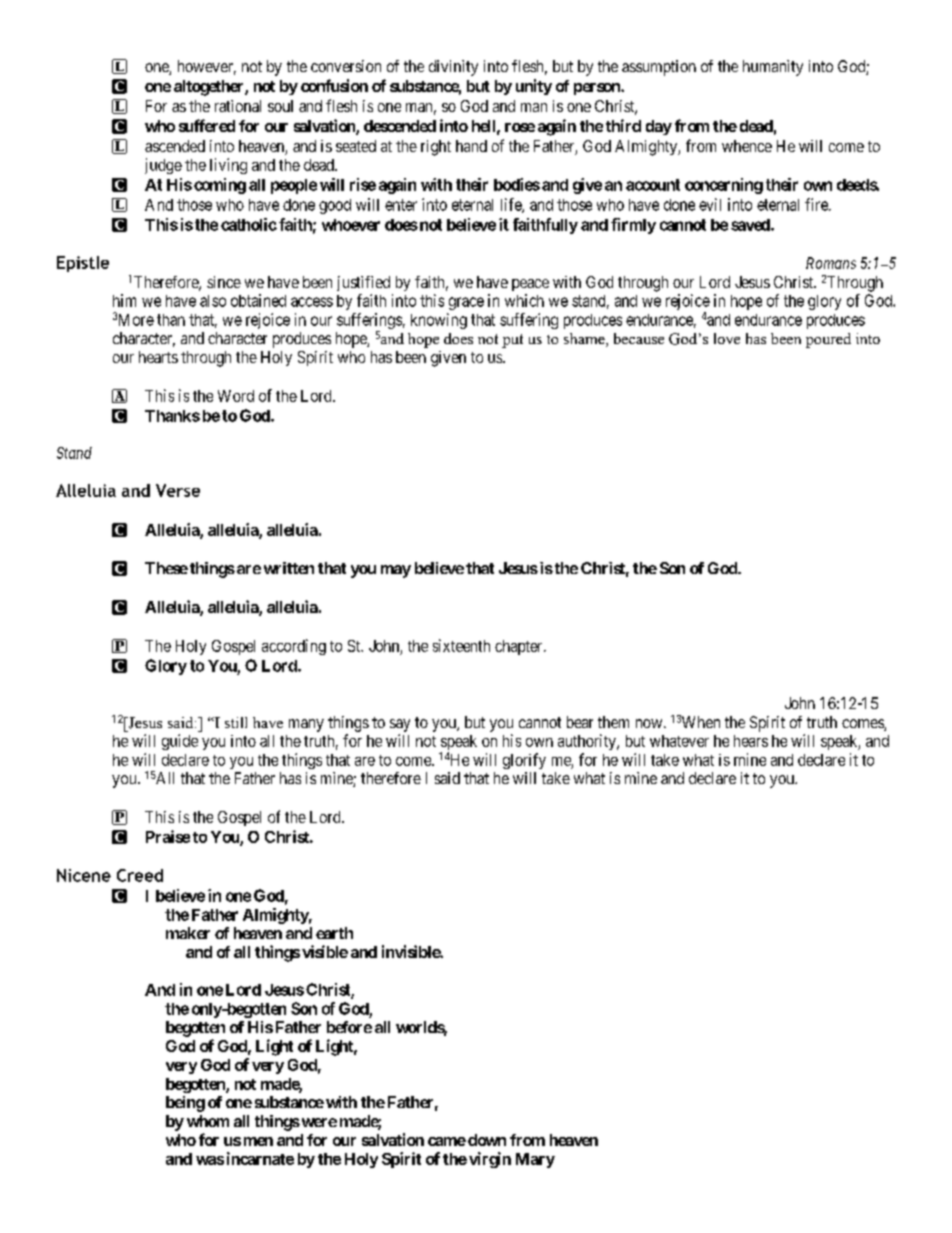 This document has width=952, height=1233. I want to click on down, so click(487, 1140).
